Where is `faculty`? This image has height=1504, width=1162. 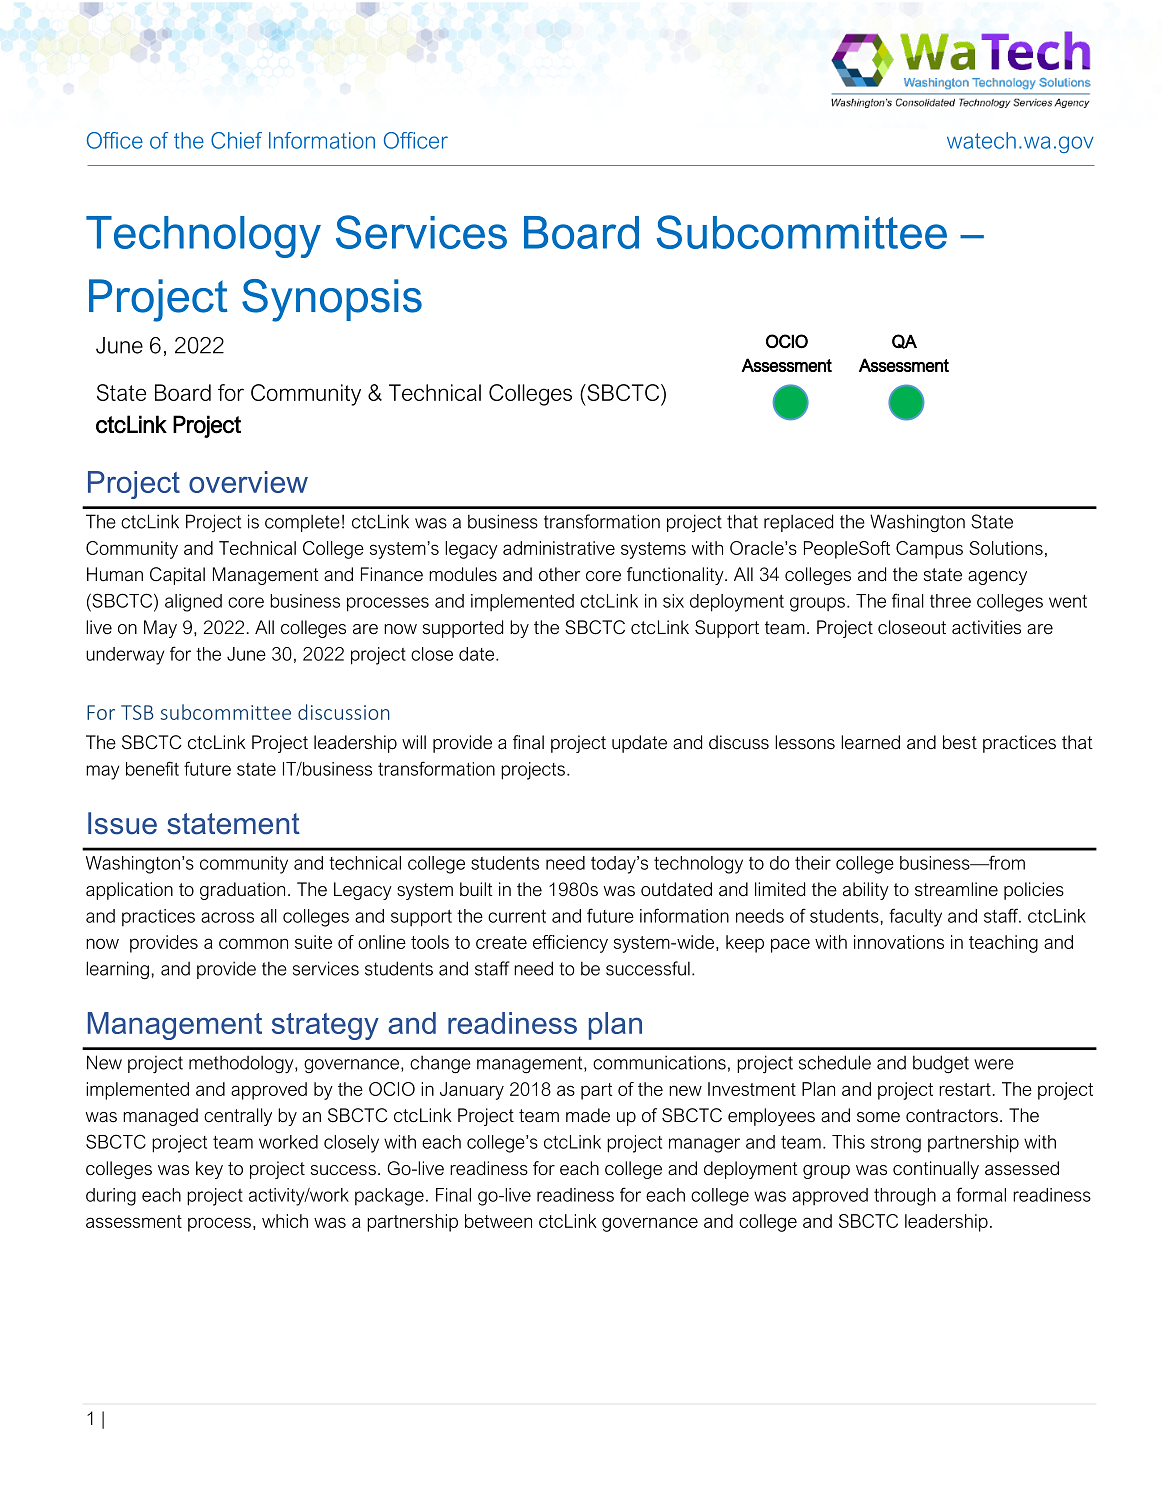 faculty is located at coordinates (915, 917).
